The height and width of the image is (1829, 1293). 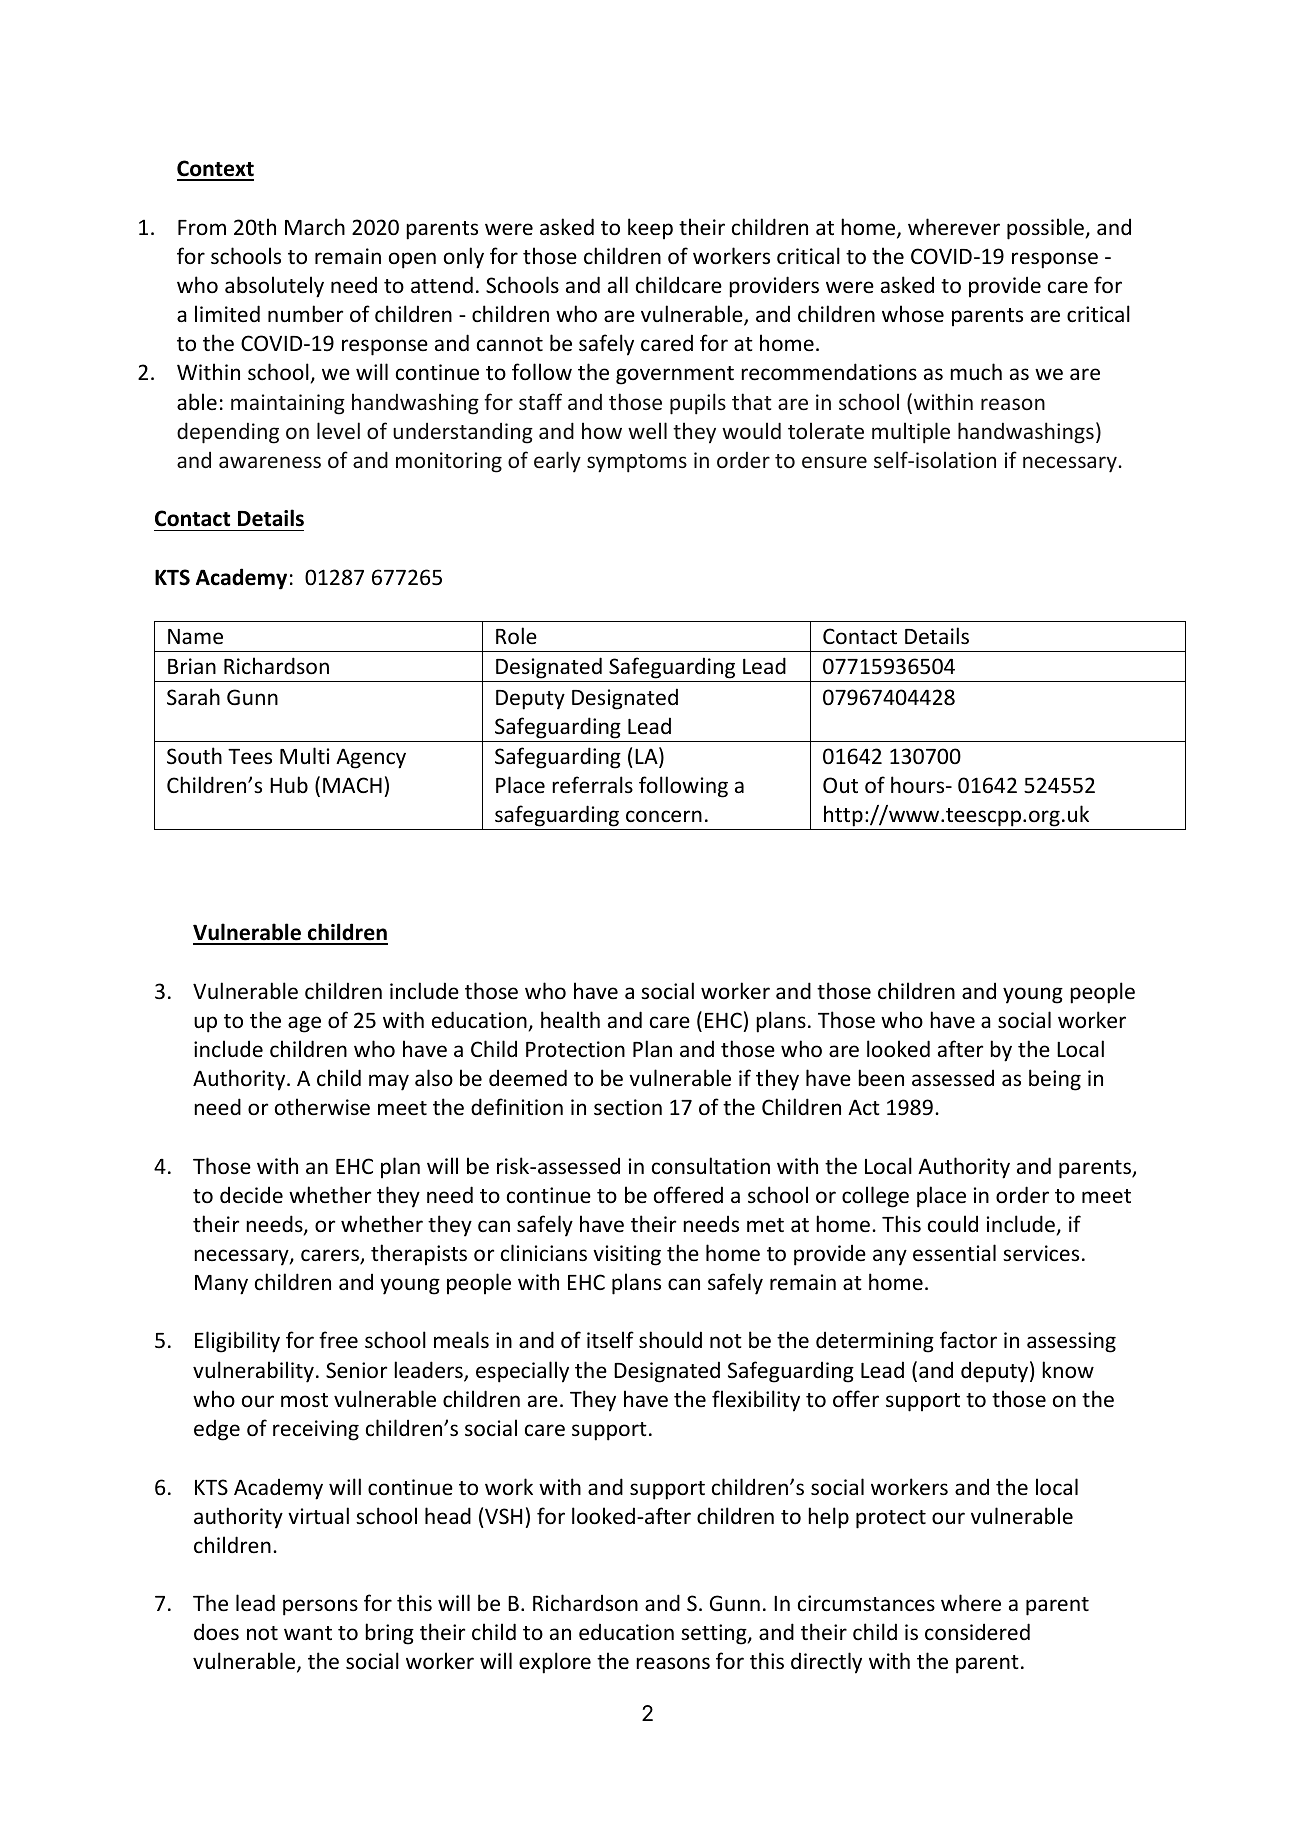 I want to click on referrals, so click(x=592, y=785).
